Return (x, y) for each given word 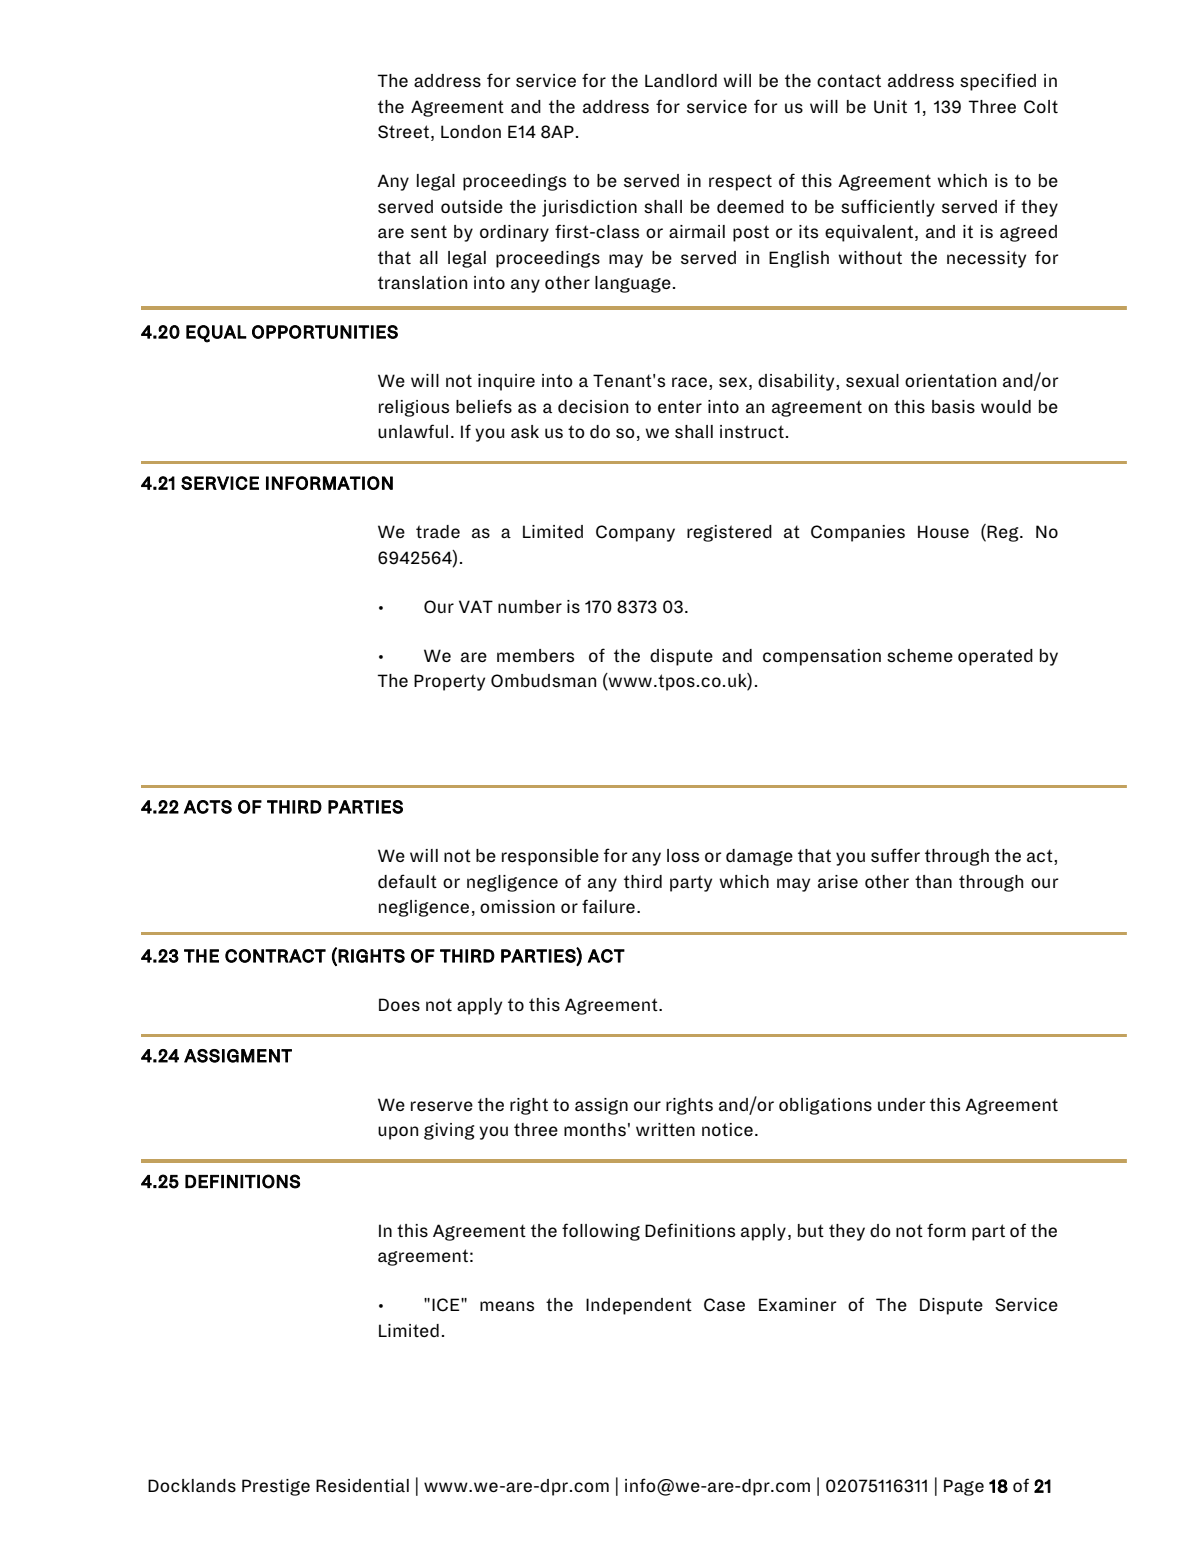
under (901, 1104)
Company (635, 533)
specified (998, 82)
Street (403, 132)
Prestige (276, 1487)
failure (608, 906)
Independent (639, 1306)
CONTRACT (275, 956)
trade (438, 531)
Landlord (681, 80)
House (943, 532)
